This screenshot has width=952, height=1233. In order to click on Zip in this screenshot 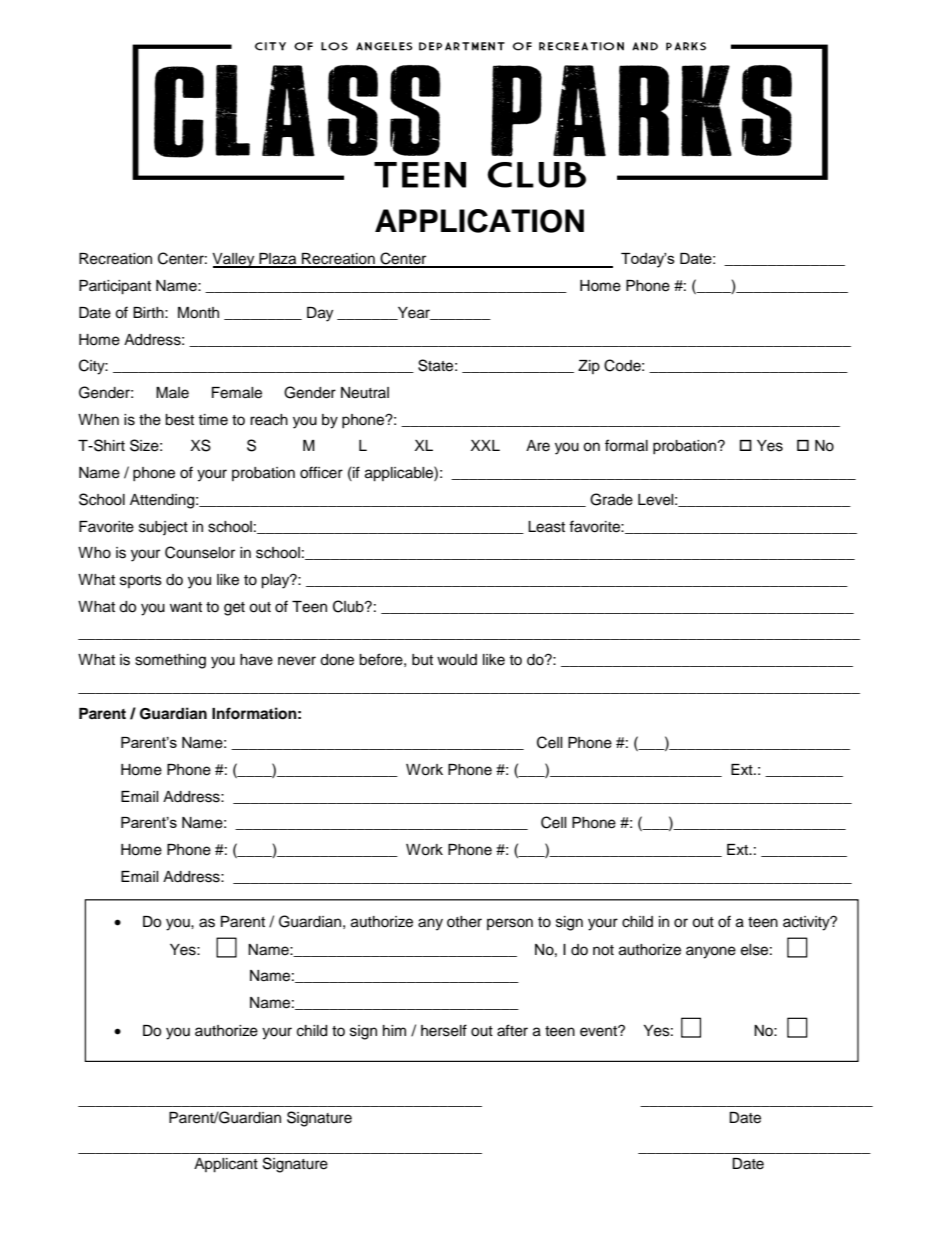, I will do `click(589, 367)`.
